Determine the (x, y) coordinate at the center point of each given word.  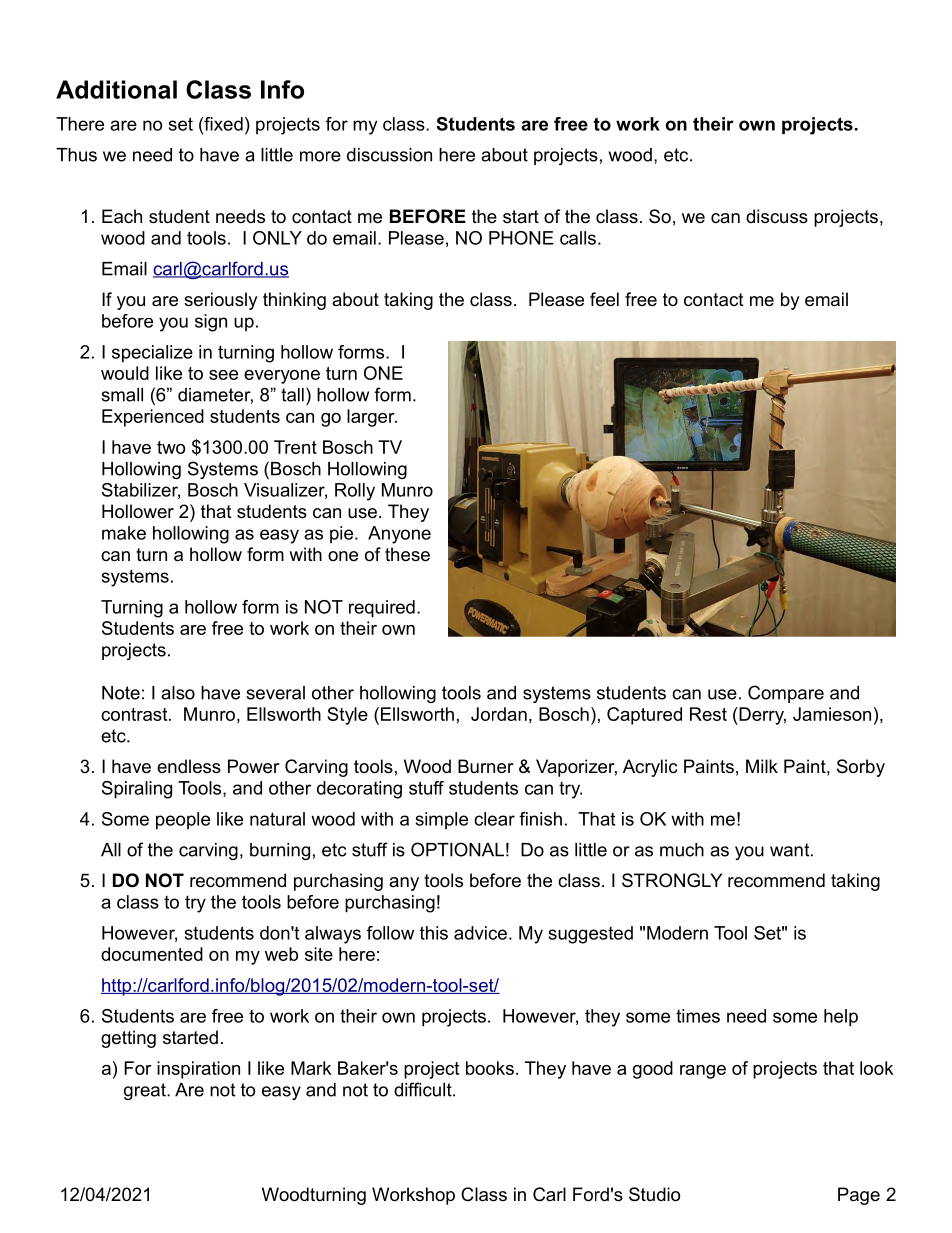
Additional (116, 89)
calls (578, 238)
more (320, 156)
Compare (786, 694)
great (146, 1091)
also (178, 693)
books (490, 1068)
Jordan (499, 714)
